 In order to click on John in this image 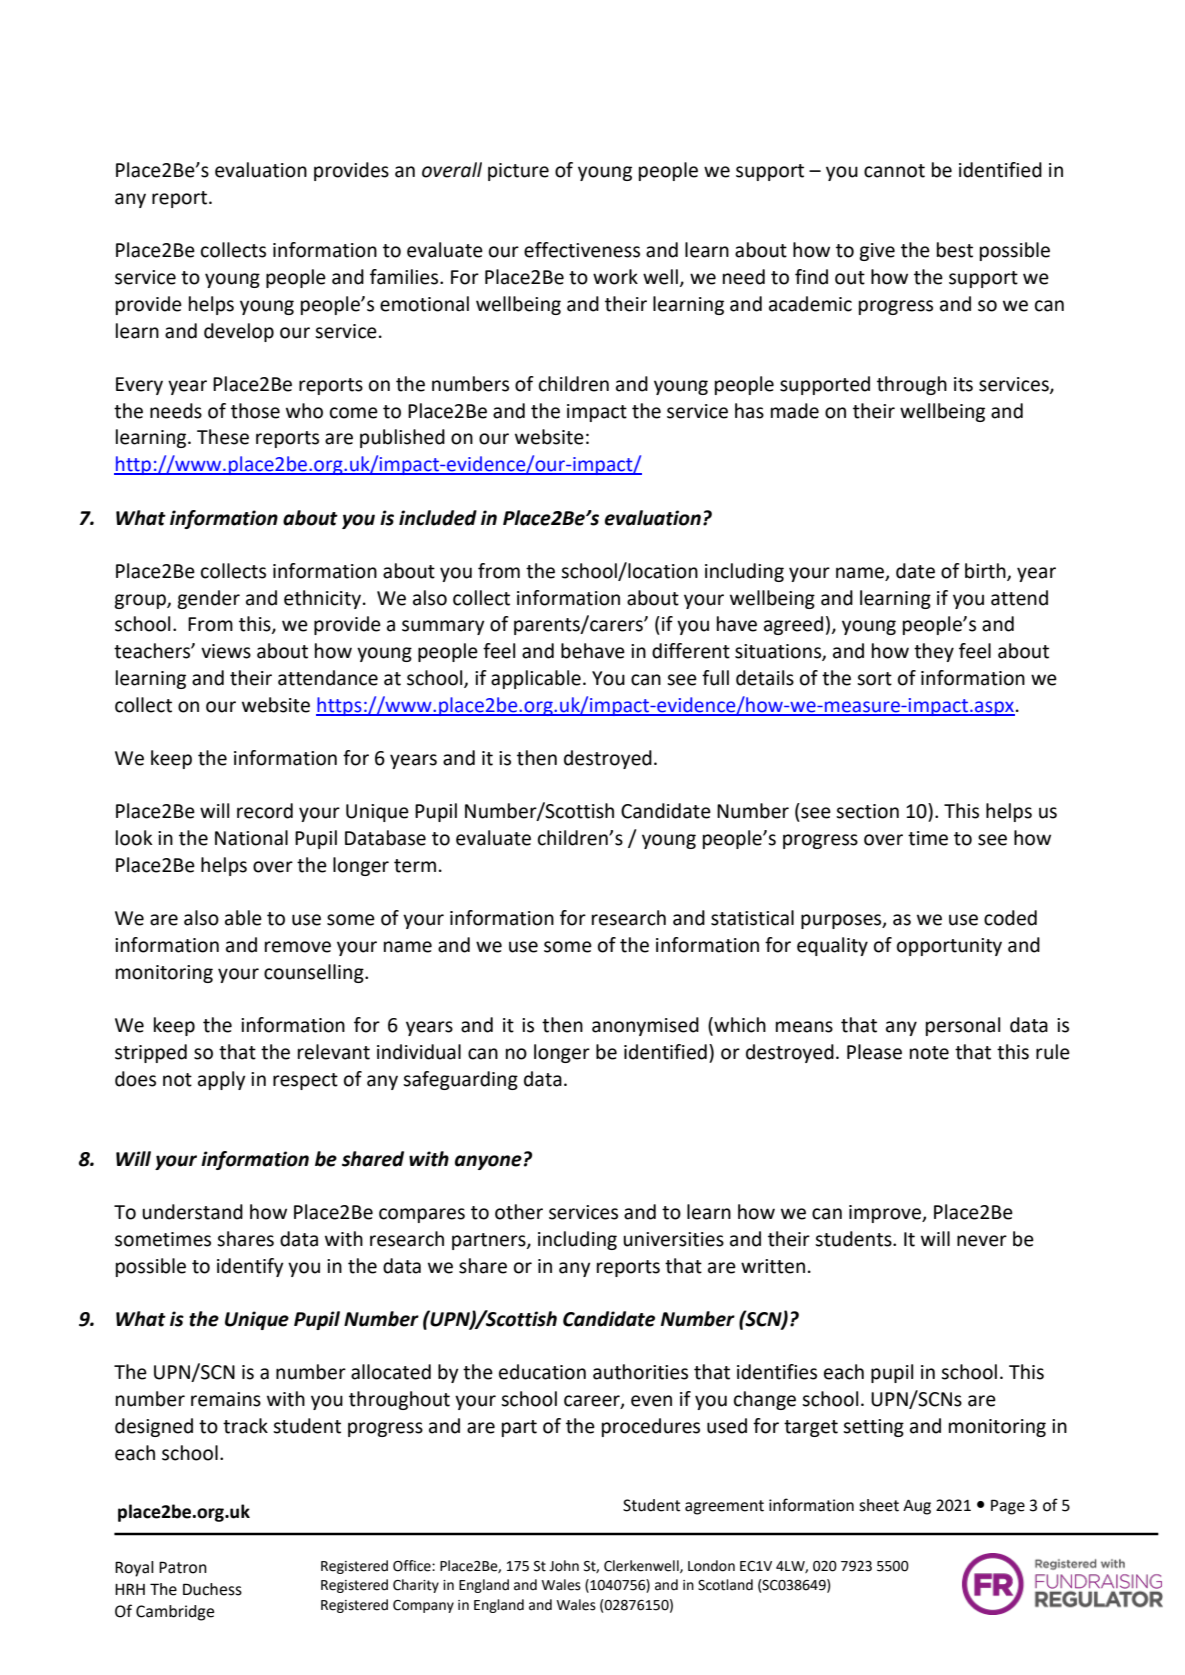, I will do `click(564, 1566)`.
